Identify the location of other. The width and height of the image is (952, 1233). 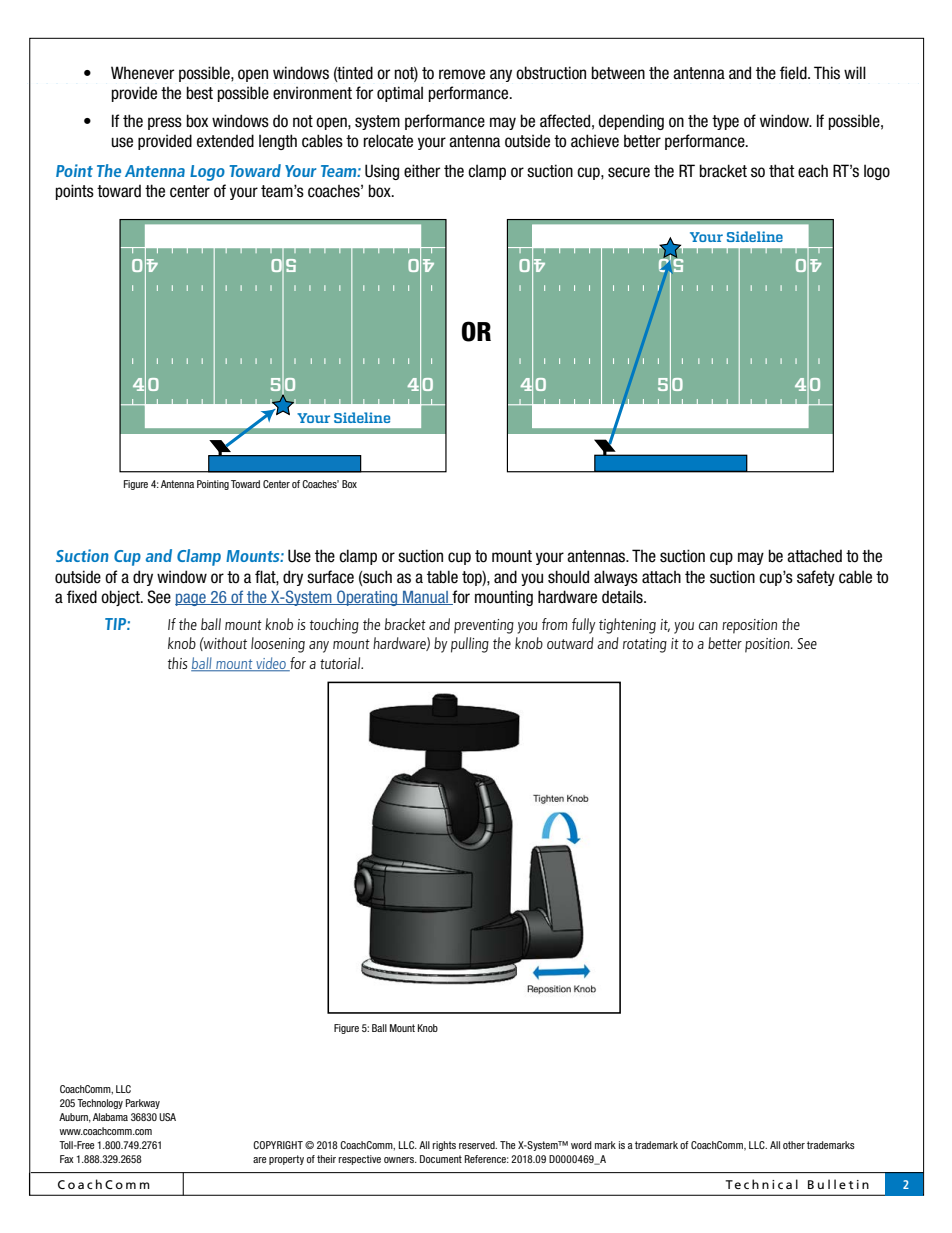
(794, 1145).
